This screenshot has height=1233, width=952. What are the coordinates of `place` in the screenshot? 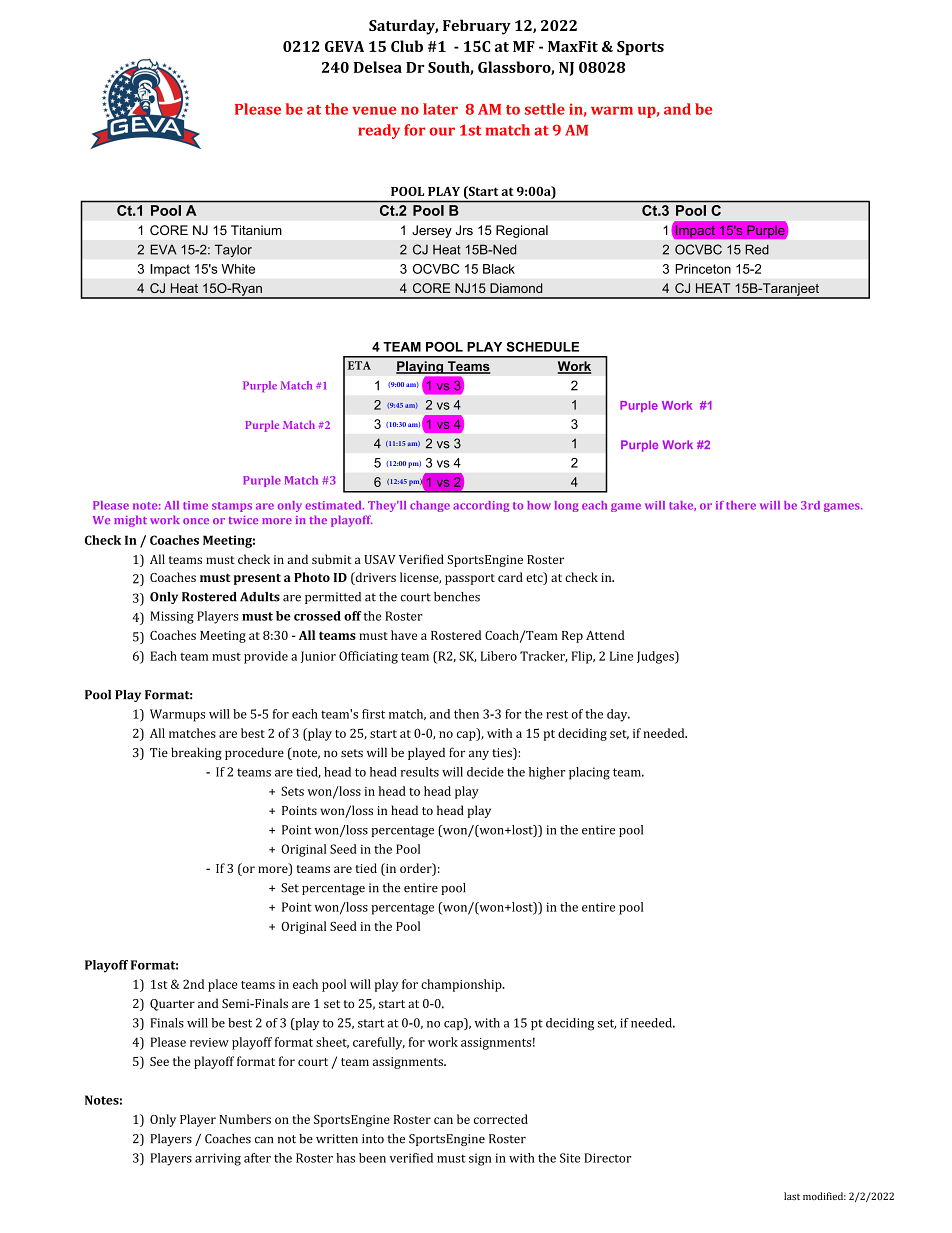 It's located at (222, 985).
